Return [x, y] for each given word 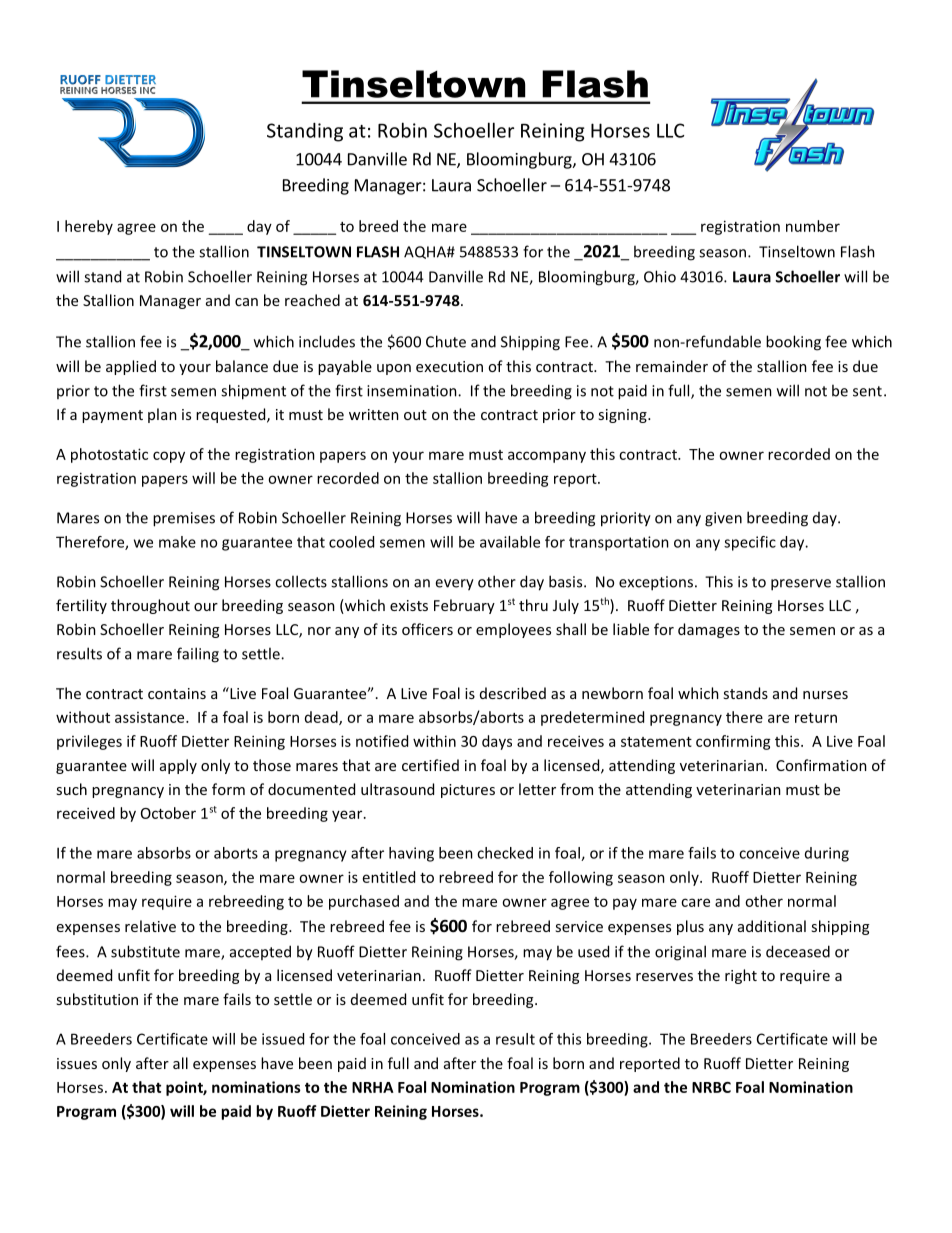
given [723, 519]
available [510, 542]
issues [77, 1063]
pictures [468, 791]
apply [178, 766]
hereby [89, 227]
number [813, 226]
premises [184, 519]
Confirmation [821, 765]
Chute [446, 341]
